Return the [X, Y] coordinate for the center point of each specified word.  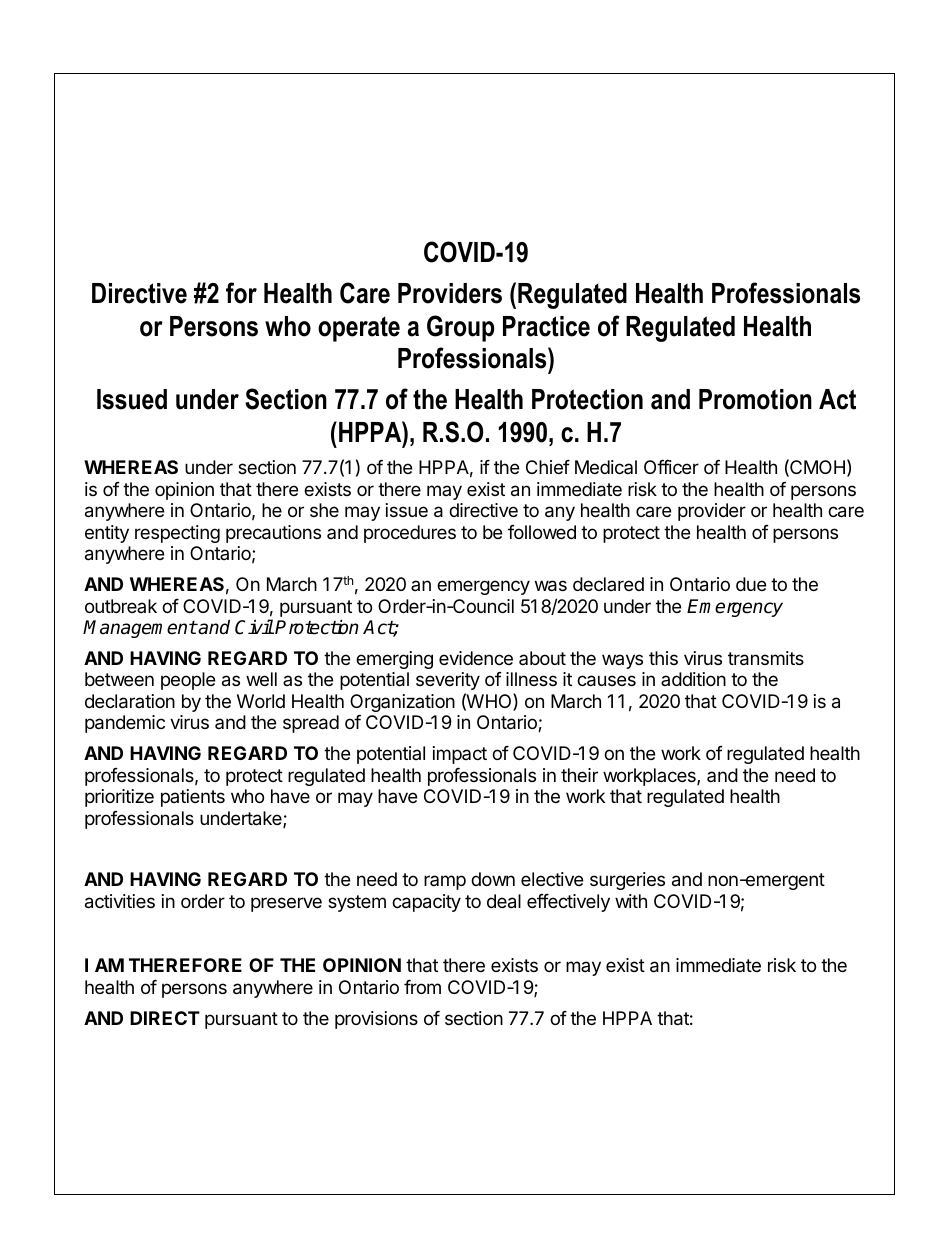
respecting [177, 534]
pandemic [125, 724]
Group [460, 328]
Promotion [755, 399]
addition [693, 679]
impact [460, 755]
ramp [445, 882]
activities [120, 901]
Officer [671, 467]
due [751, 584]
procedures [410, 534]
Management [140, 629]
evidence [476, 658]
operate [359, 329]
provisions [376, 1020]
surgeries [627, 881]
